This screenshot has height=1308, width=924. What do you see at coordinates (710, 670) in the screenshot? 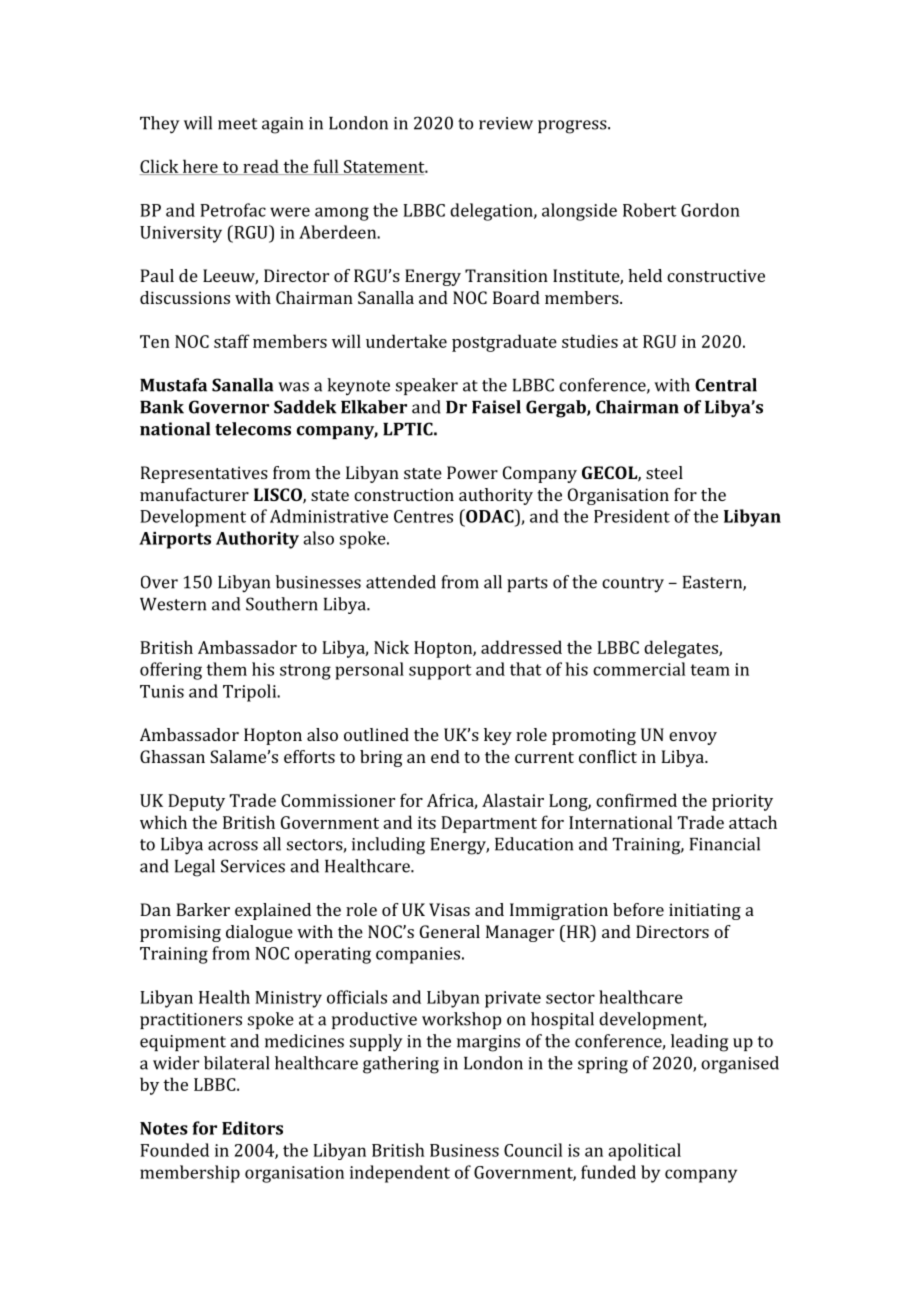
I see `team` at bounding box center [710, 670].
